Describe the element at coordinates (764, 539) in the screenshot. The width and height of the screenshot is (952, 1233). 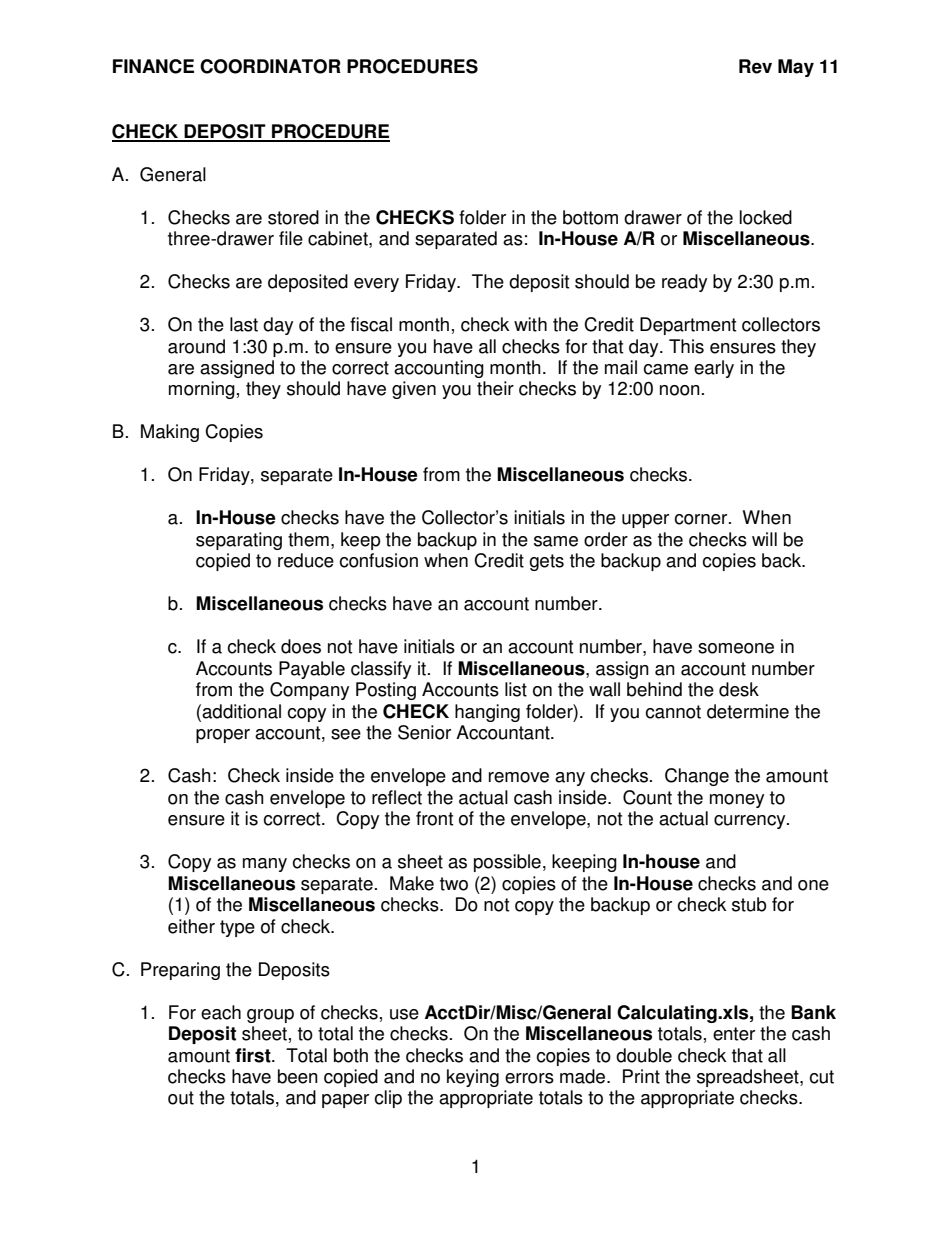
I see `will` at that location.
